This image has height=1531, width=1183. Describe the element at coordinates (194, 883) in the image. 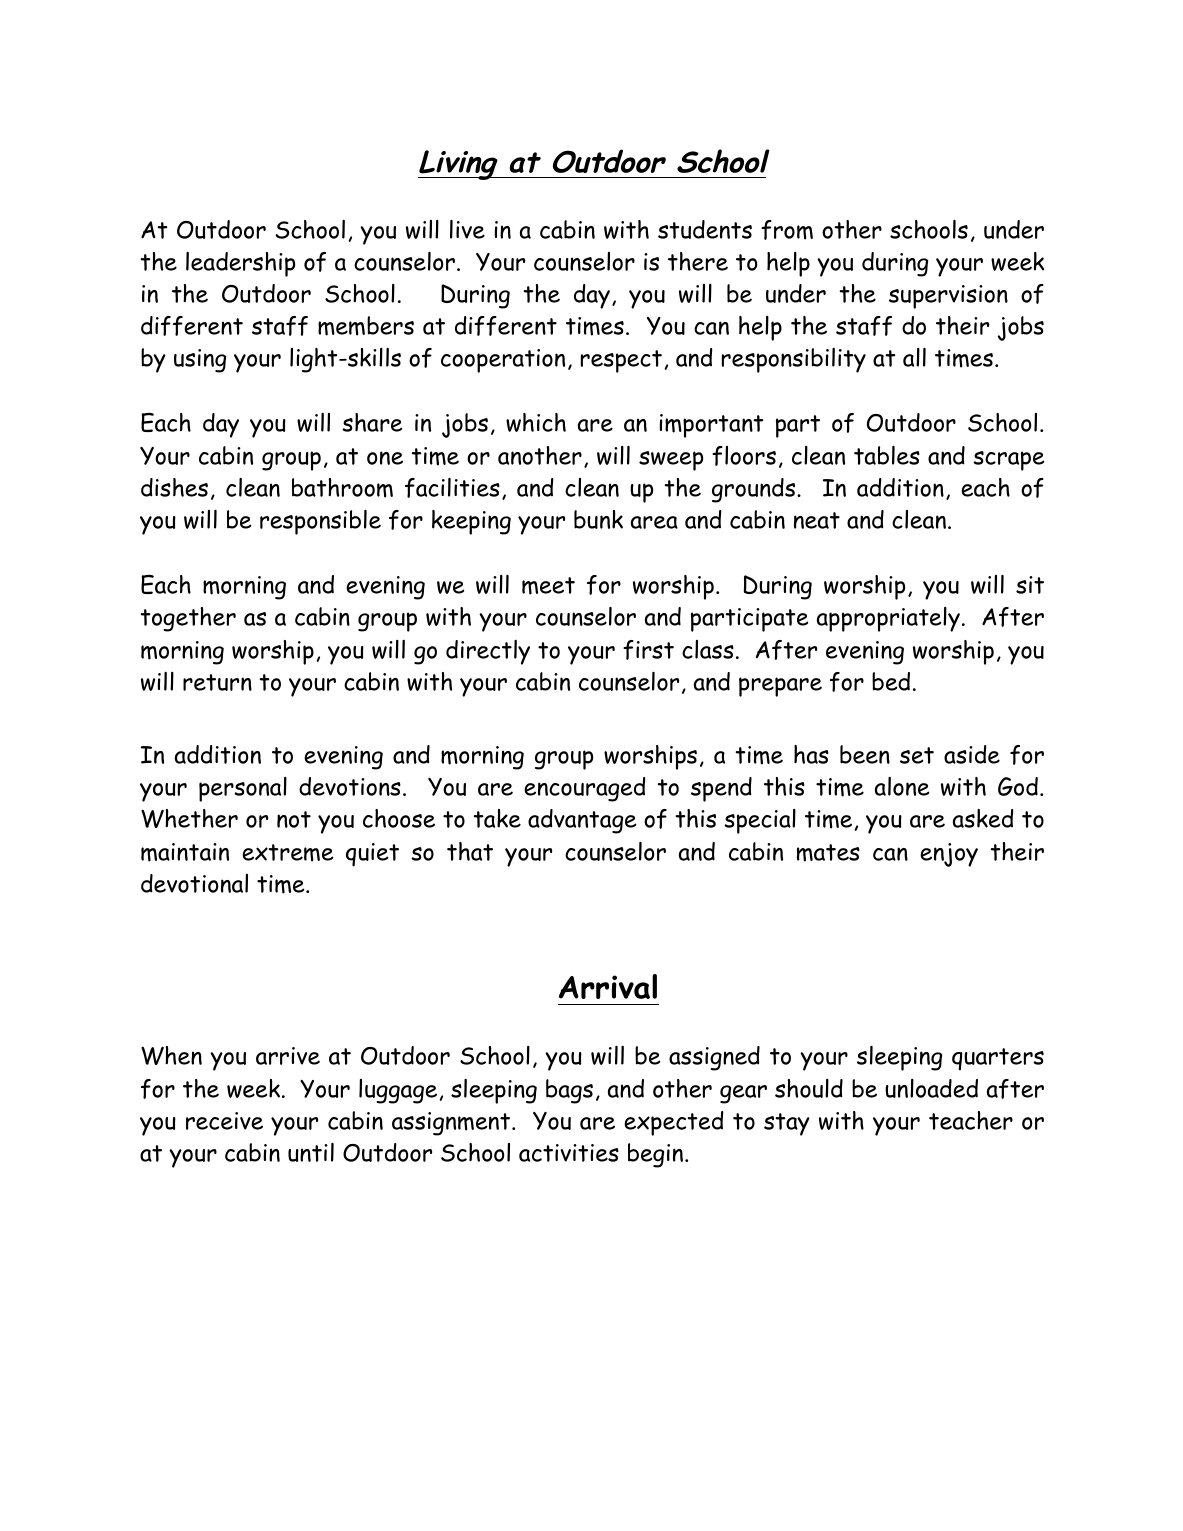

I see `devotional` at that location.
